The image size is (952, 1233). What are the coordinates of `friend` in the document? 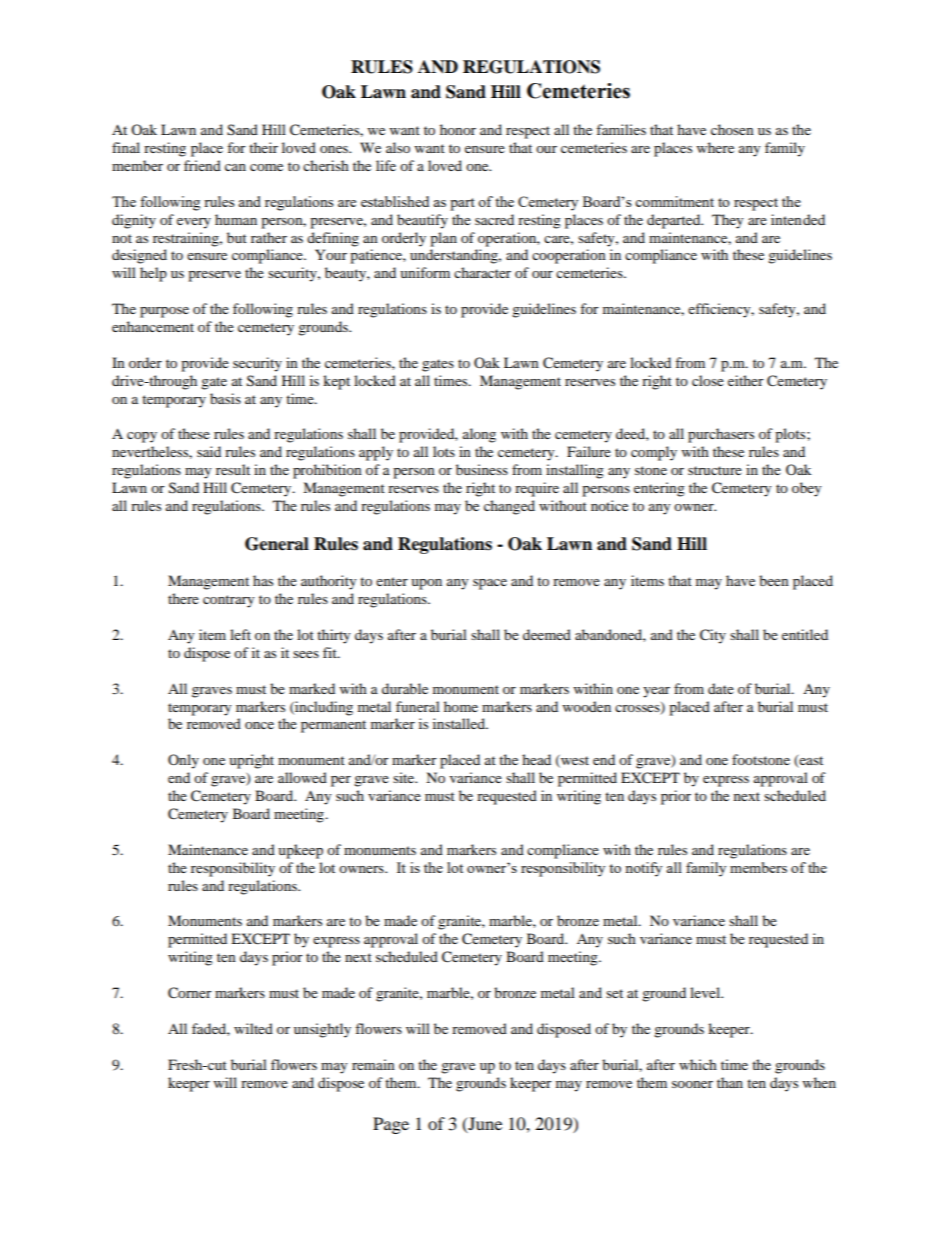 It's located at (202, 165).
